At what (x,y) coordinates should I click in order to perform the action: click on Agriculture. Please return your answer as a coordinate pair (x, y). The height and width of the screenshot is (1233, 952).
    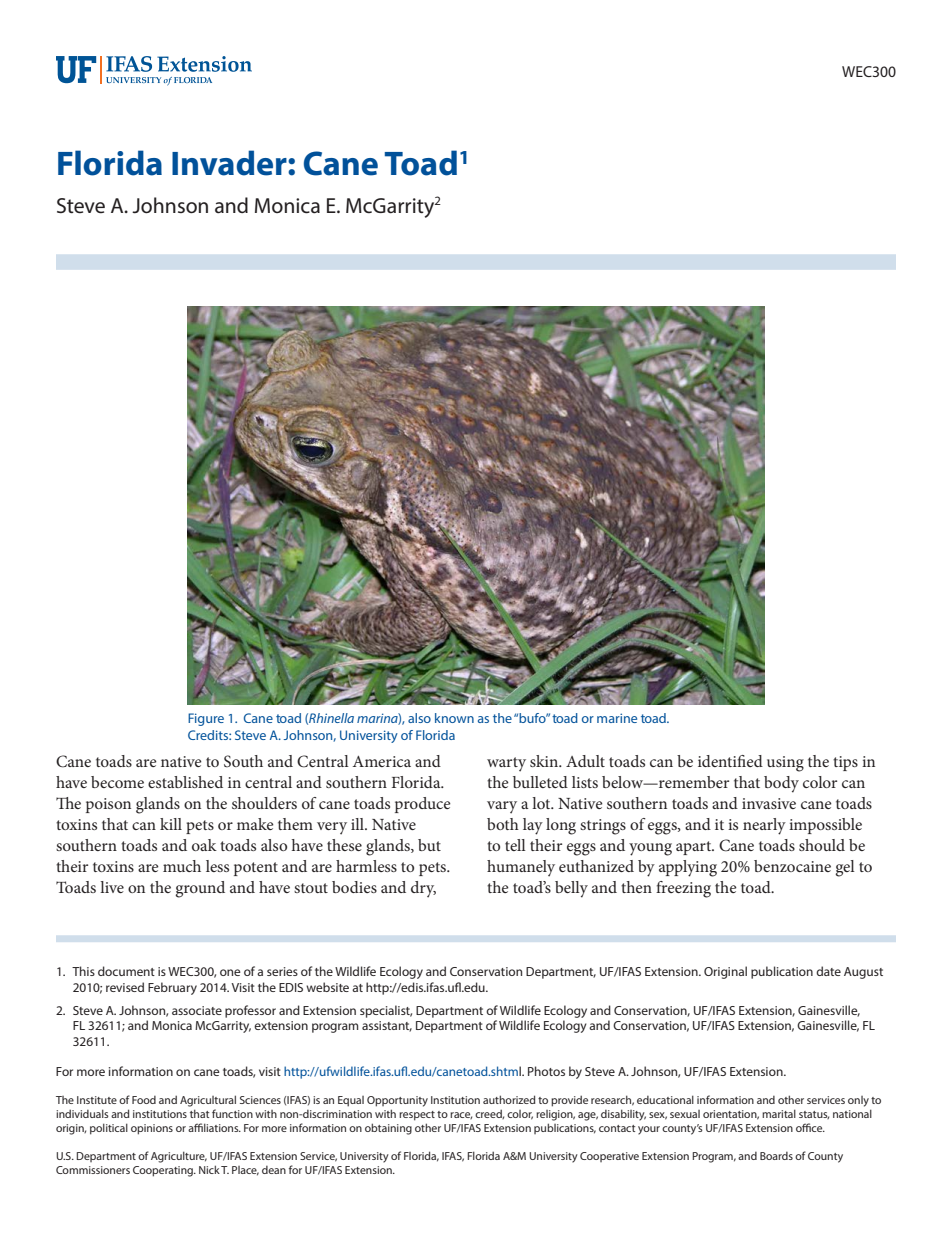
    Looking at the image, I should click on (179, 1157).
